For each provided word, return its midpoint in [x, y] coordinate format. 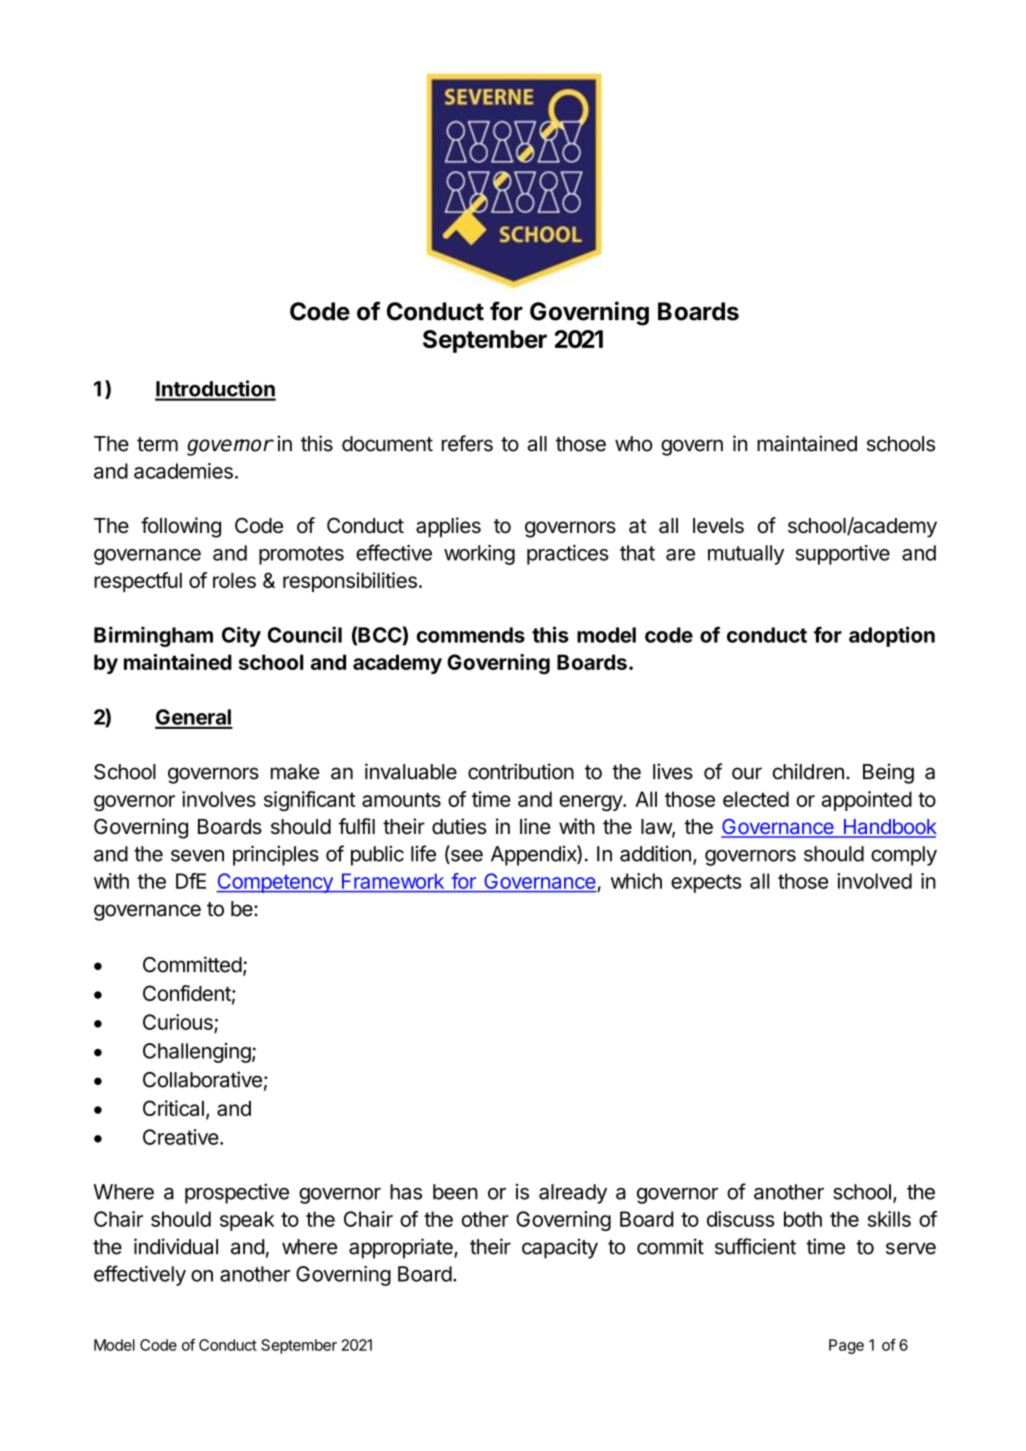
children [808, 771]
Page [846, 1346]
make [295, 772]
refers [467, 443]
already [573, 1194]
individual [176, 1246]
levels [718, 526]
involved [874, 881]
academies [183, 471]
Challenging [197, 1053]
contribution [521, 771]
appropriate [402, 1248]
